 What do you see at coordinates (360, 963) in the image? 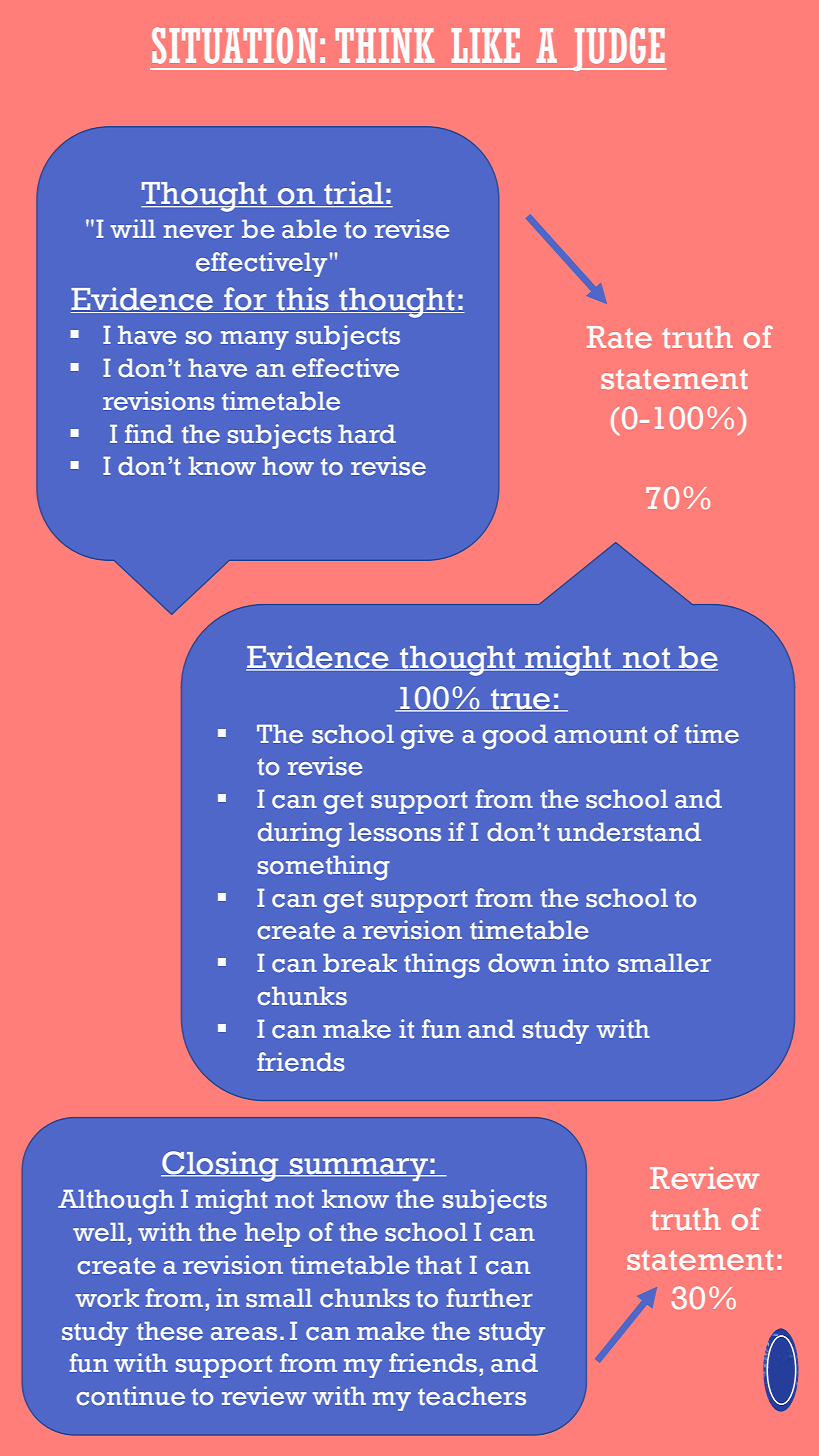
I see `break` at bounding box center [360, 963].
